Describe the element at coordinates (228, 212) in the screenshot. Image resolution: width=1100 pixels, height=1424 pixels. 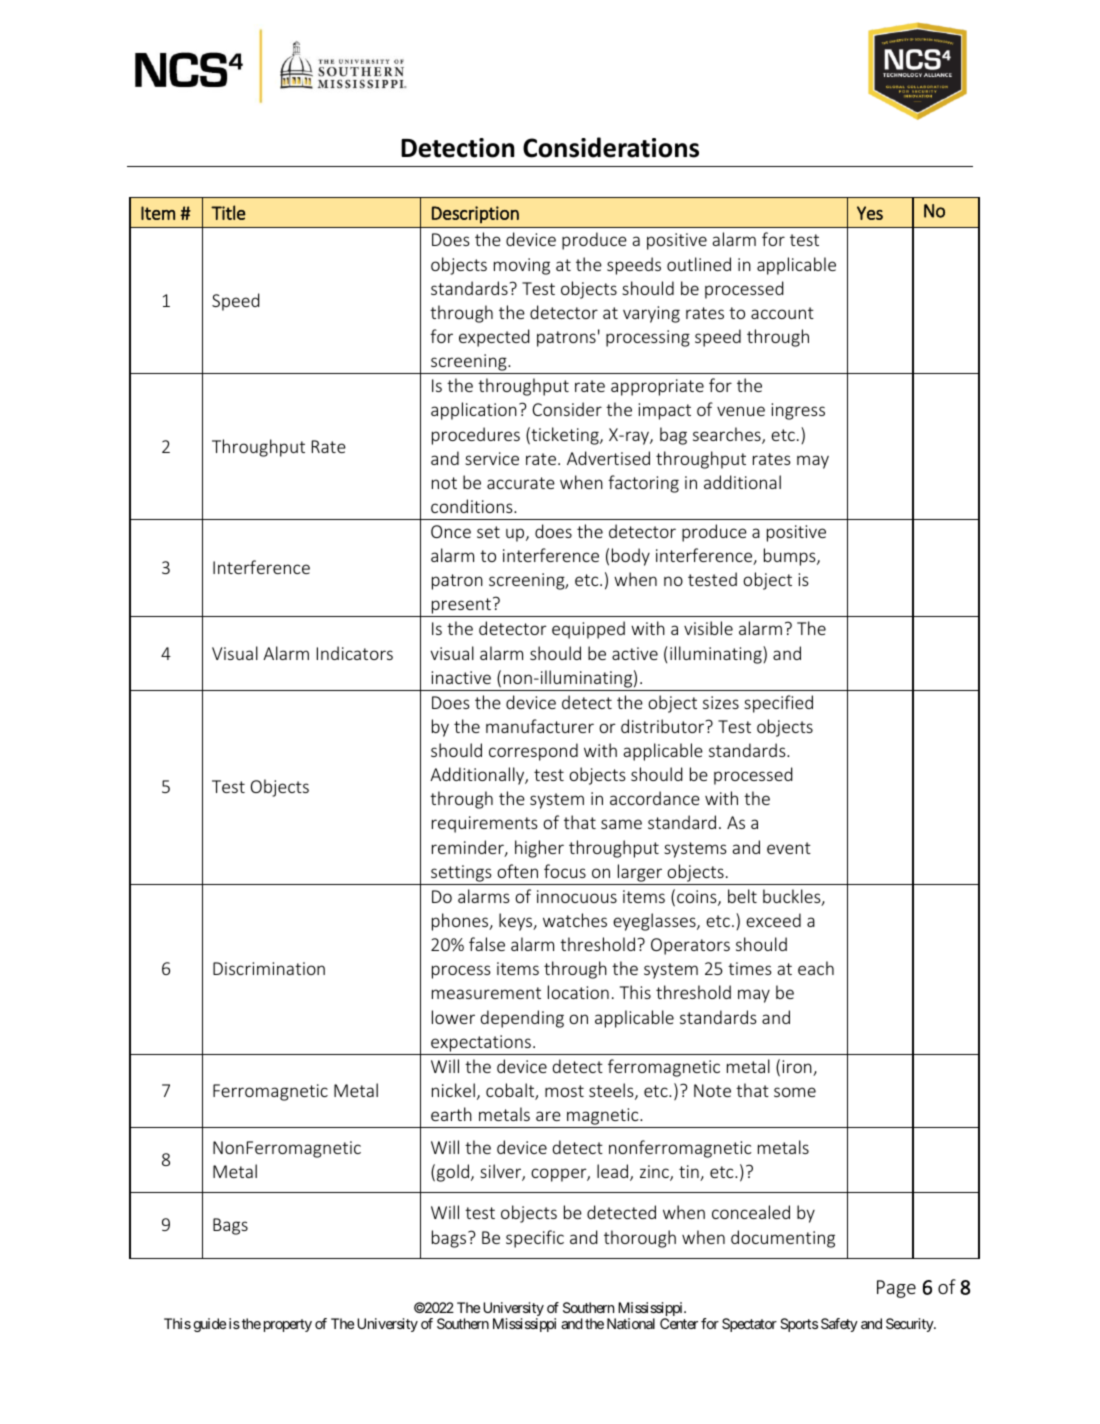
I see `Title` at that location.
